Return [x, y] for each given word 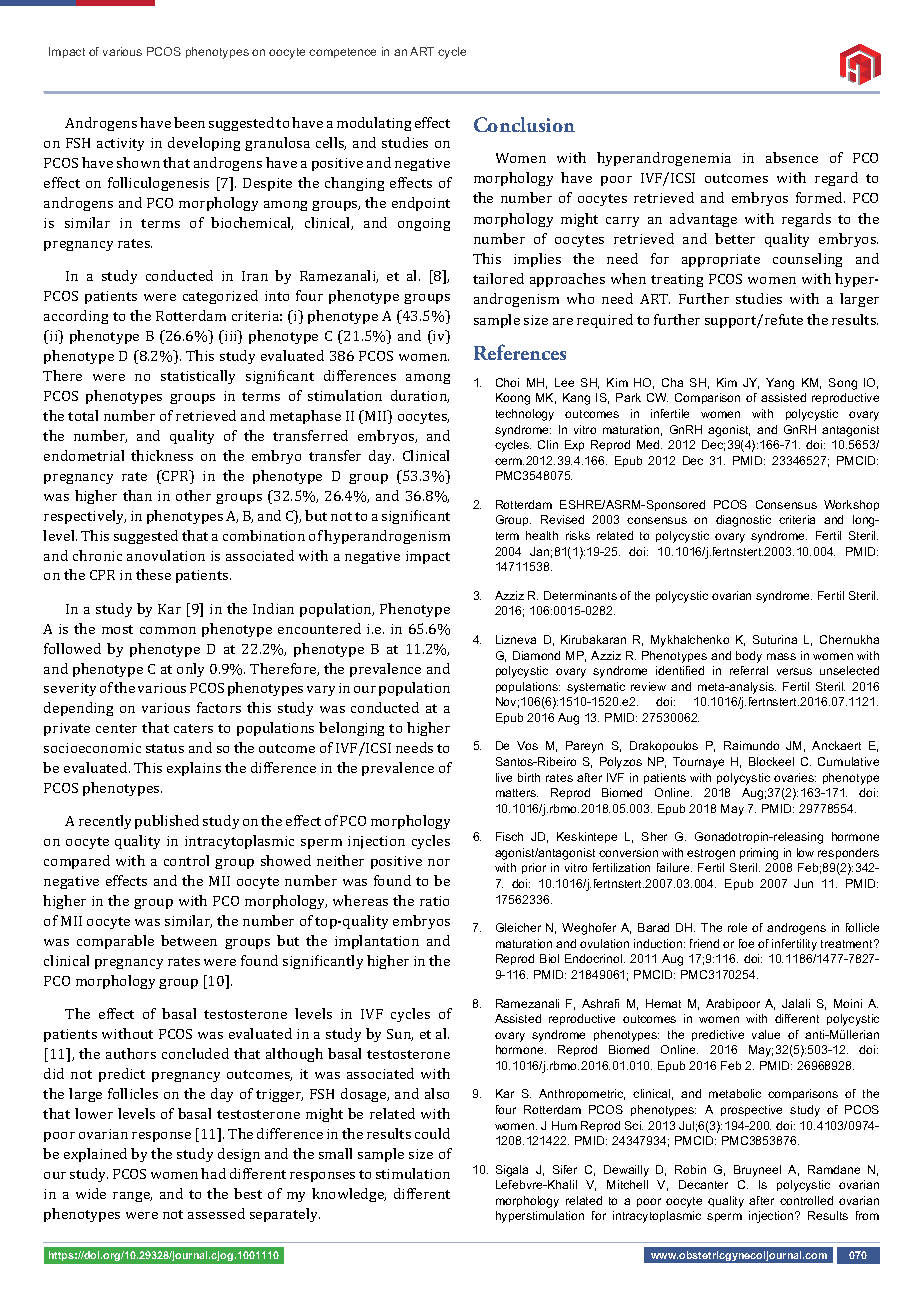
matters [517, 793]
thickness [162, 455]
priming [759, 854]
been [189, 122]
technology [525, 415]
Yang [780, 384]
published [167, 822]
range [132, 1197]
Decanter [703, 1184]
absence [792, 157]
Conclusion [524, 124]
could [432, 1133]
